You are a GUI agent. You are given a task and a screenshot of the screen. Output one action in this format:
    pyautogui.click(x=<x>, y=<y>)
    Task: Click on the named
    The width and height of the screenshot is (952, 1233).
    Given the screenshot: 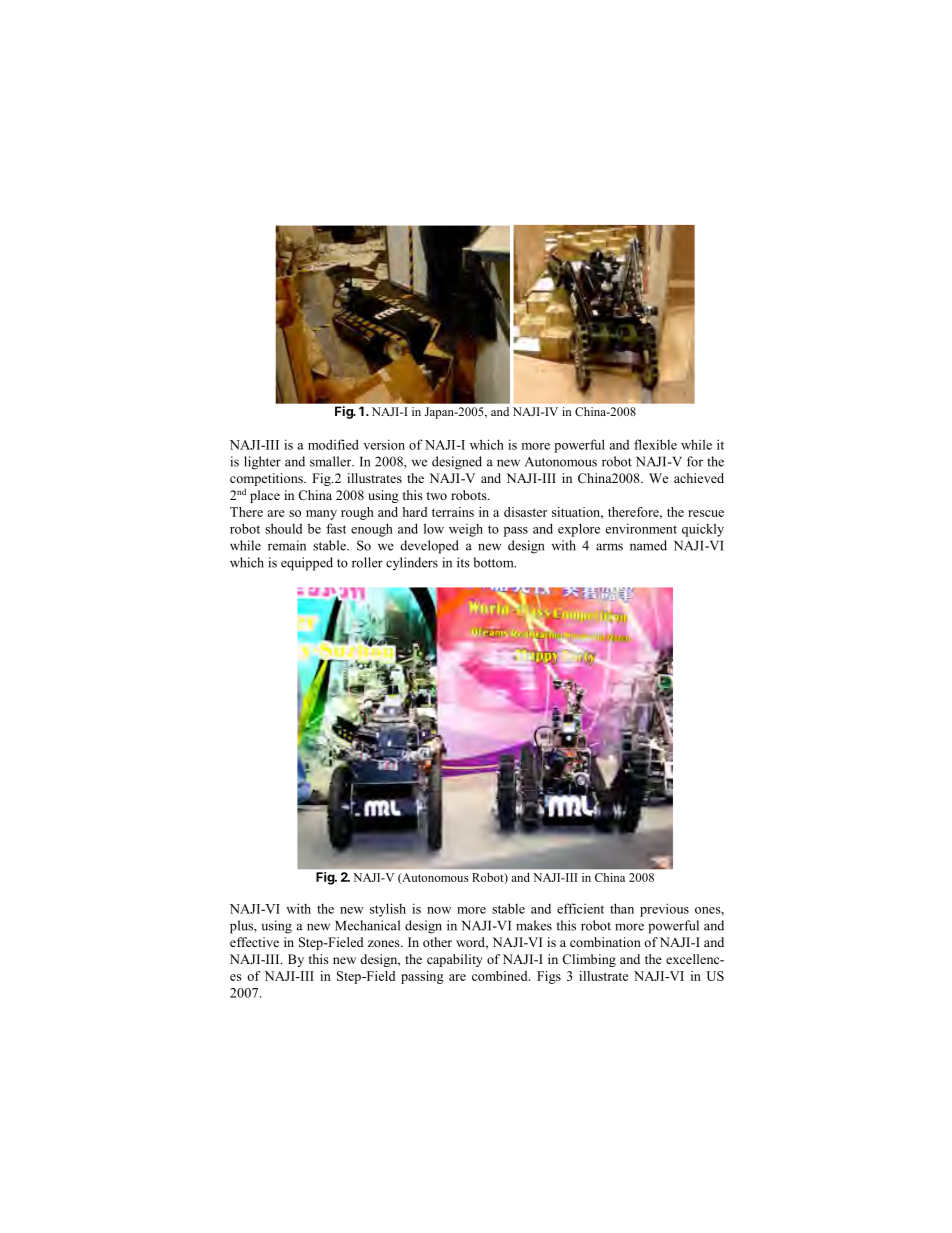 What is the action you would take?
    pyautogui.click(x=648, y=545)
